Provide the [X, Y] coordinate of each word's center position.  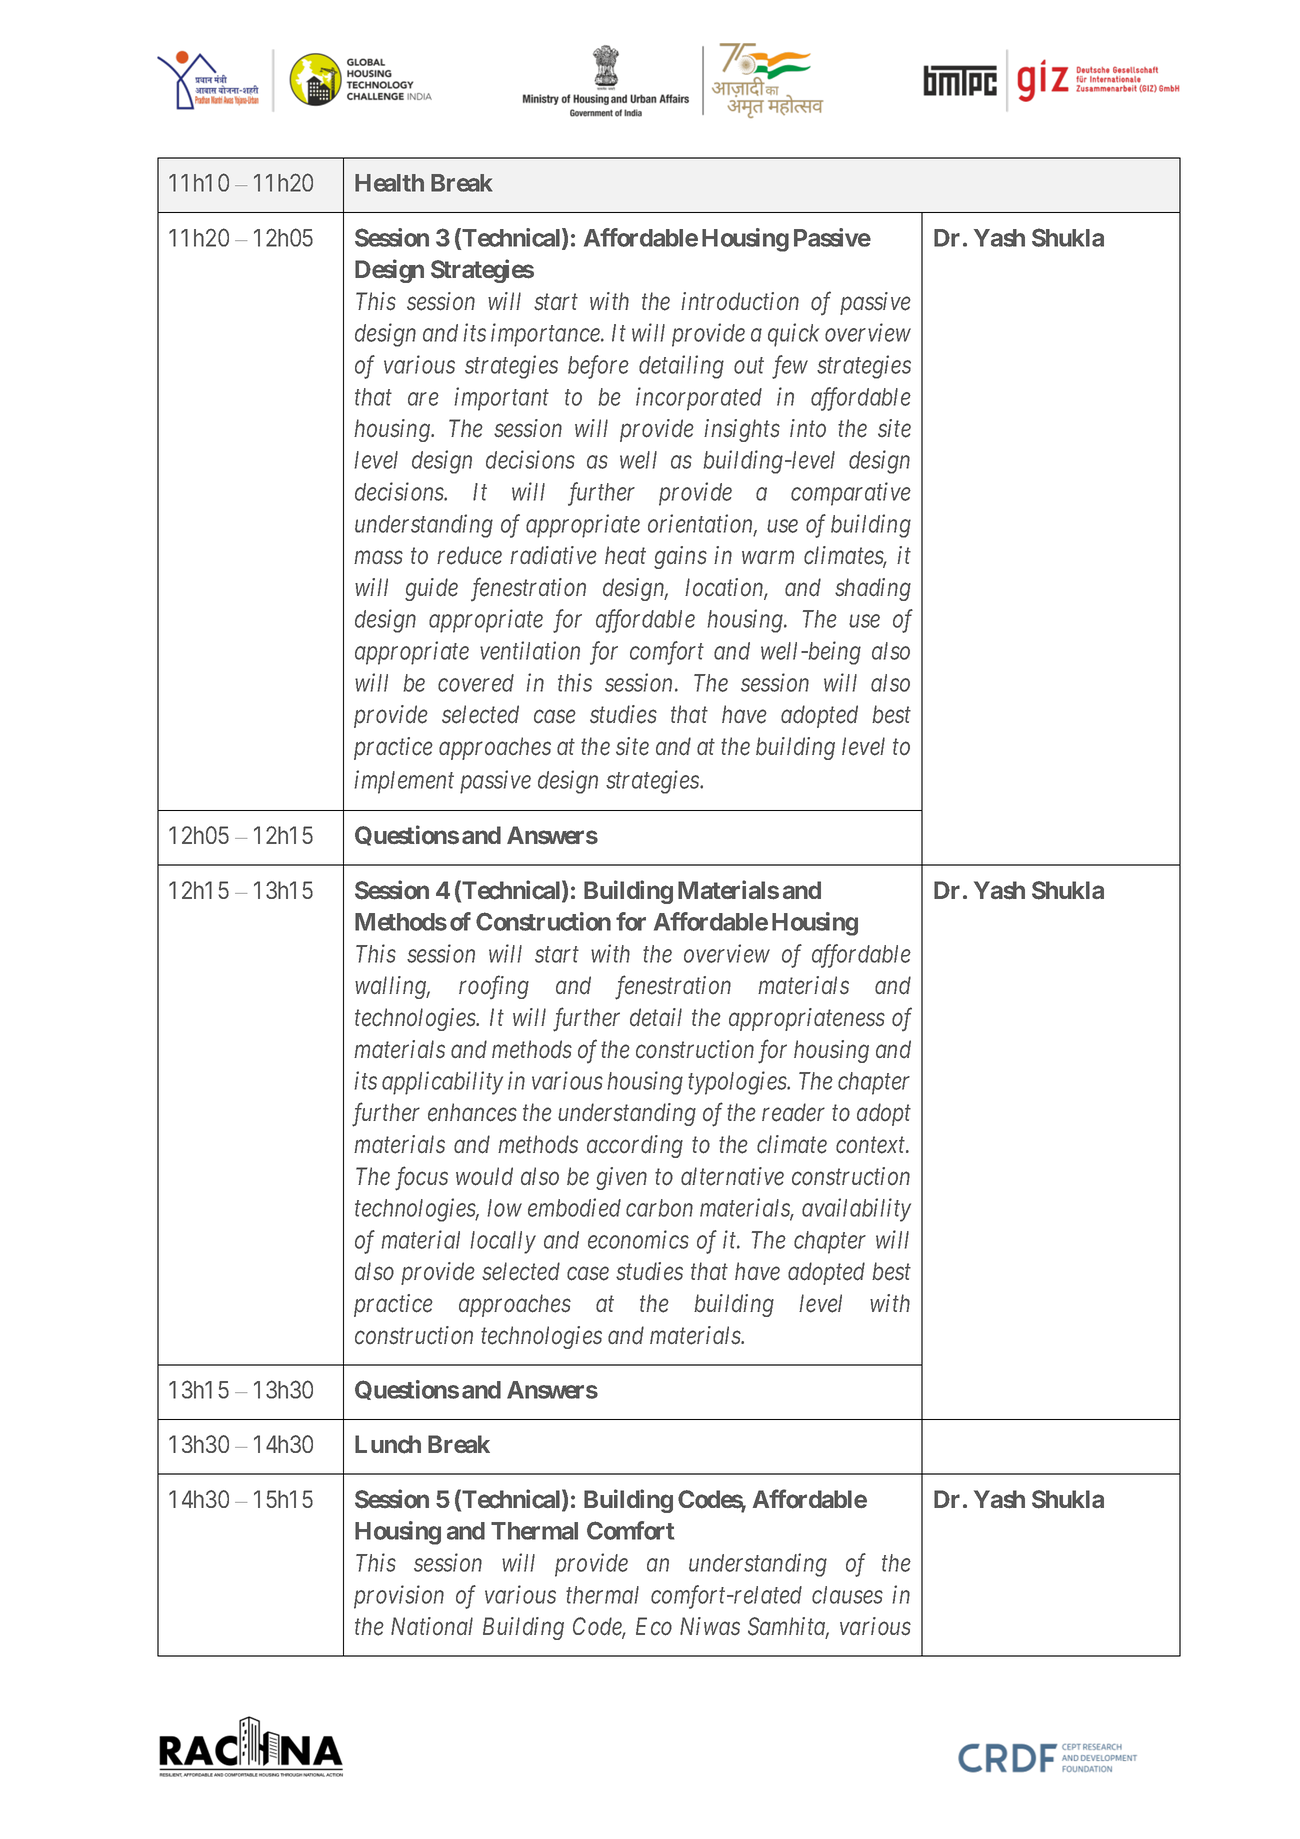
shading [873, 589]
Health [389, 183]
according [635, 1146]
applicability [442, 1083]
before [598, 367]
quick [793, 335]
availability [856, 1210]
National [432, 1626]
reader [793, 1112]
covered [476, 683]
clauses [847, 1595]
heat [625, 555]
